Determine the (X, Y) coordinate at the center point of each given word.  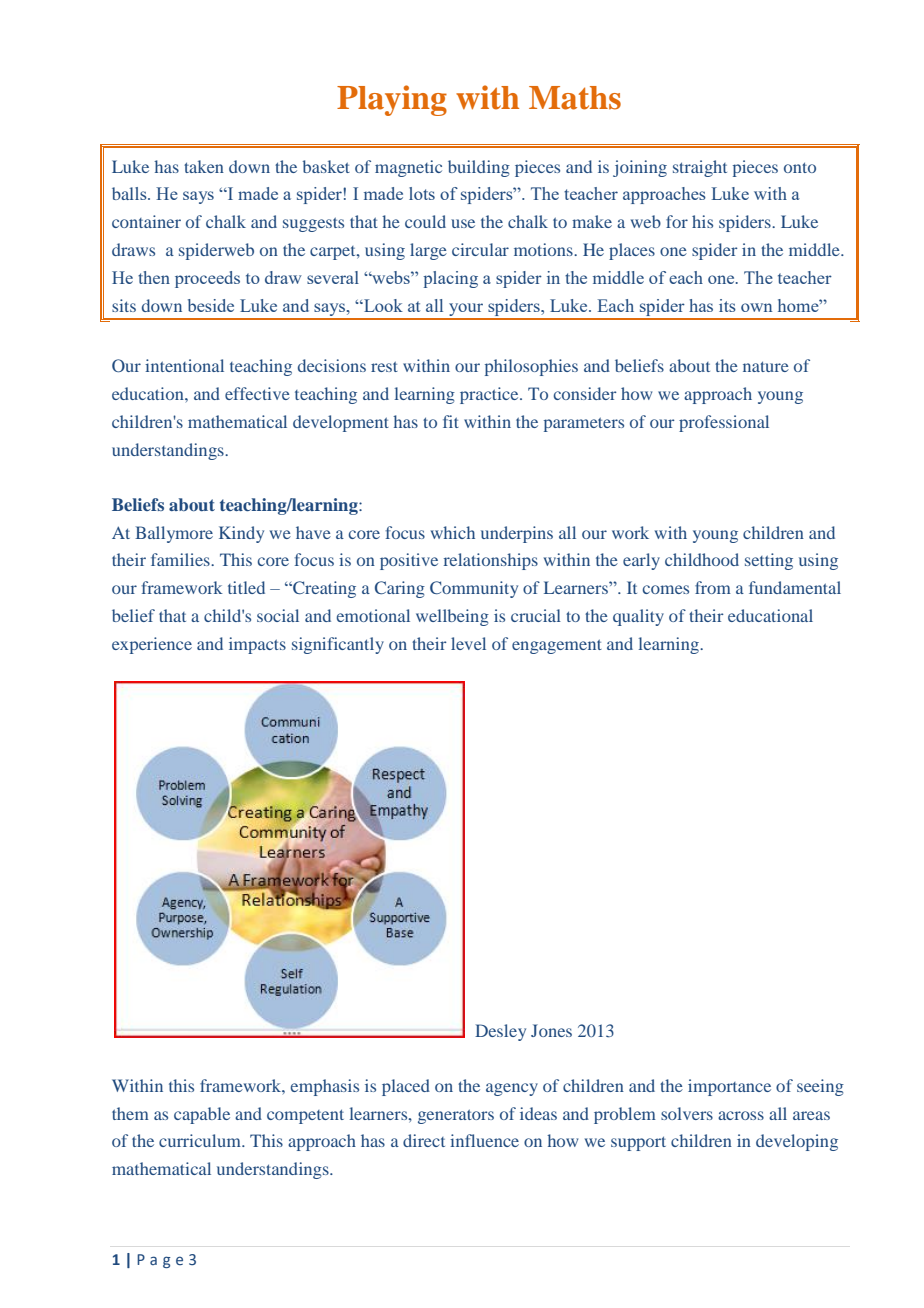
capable (202, 1115)
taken (204, 166)
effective (257, 393)
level (468, 643)
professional (724, 423)
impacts (257, 645)
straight (700, 168)
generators (456, 1116)
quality (638, 617)
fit (451, 421)
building (479, 168)
